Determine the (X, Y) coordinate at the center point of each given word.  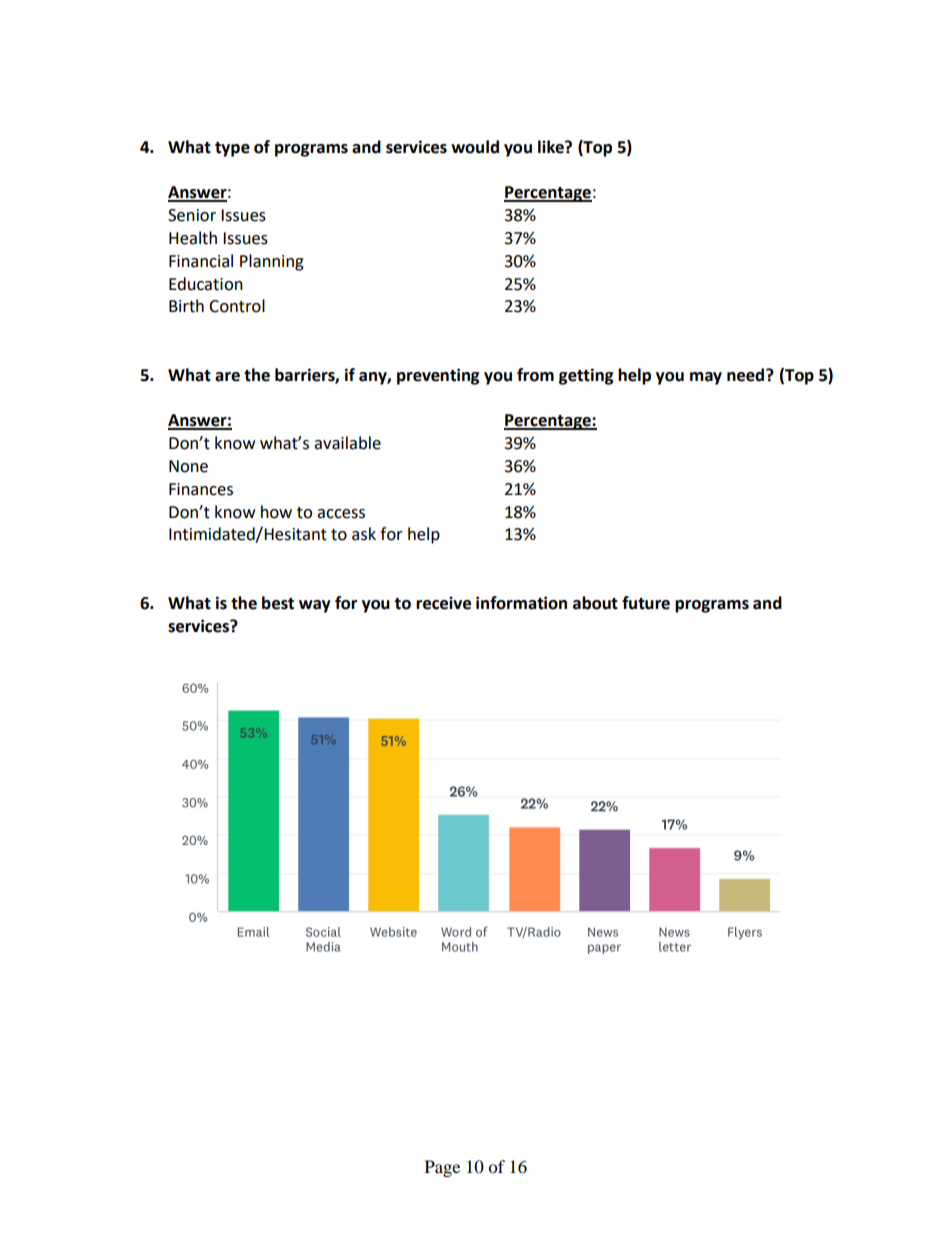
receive (443, 603)
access (341, 514)
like (552, 147)
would (475, 147)
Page (442, 1168)
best (278, 603)
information (521, 603)
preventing (438, 376)
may (706, 378)
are (227, 377)
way (315, 606)
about (595, 603)
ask (364, 534)
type (232, 149)
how (276, 512)
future (646, 603)
